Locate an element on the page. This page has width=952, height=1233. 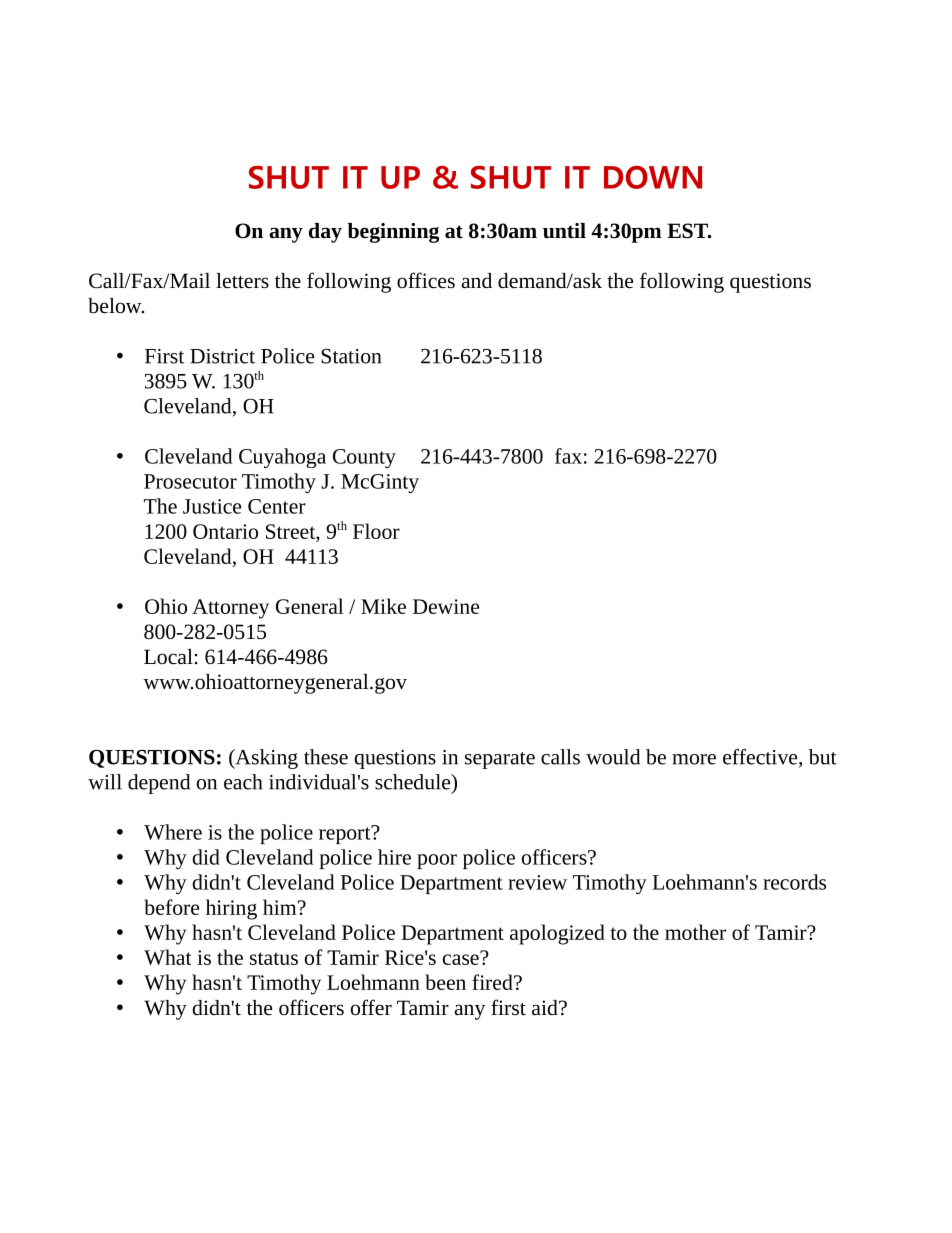
effective is located at coordinates (761, 758).
